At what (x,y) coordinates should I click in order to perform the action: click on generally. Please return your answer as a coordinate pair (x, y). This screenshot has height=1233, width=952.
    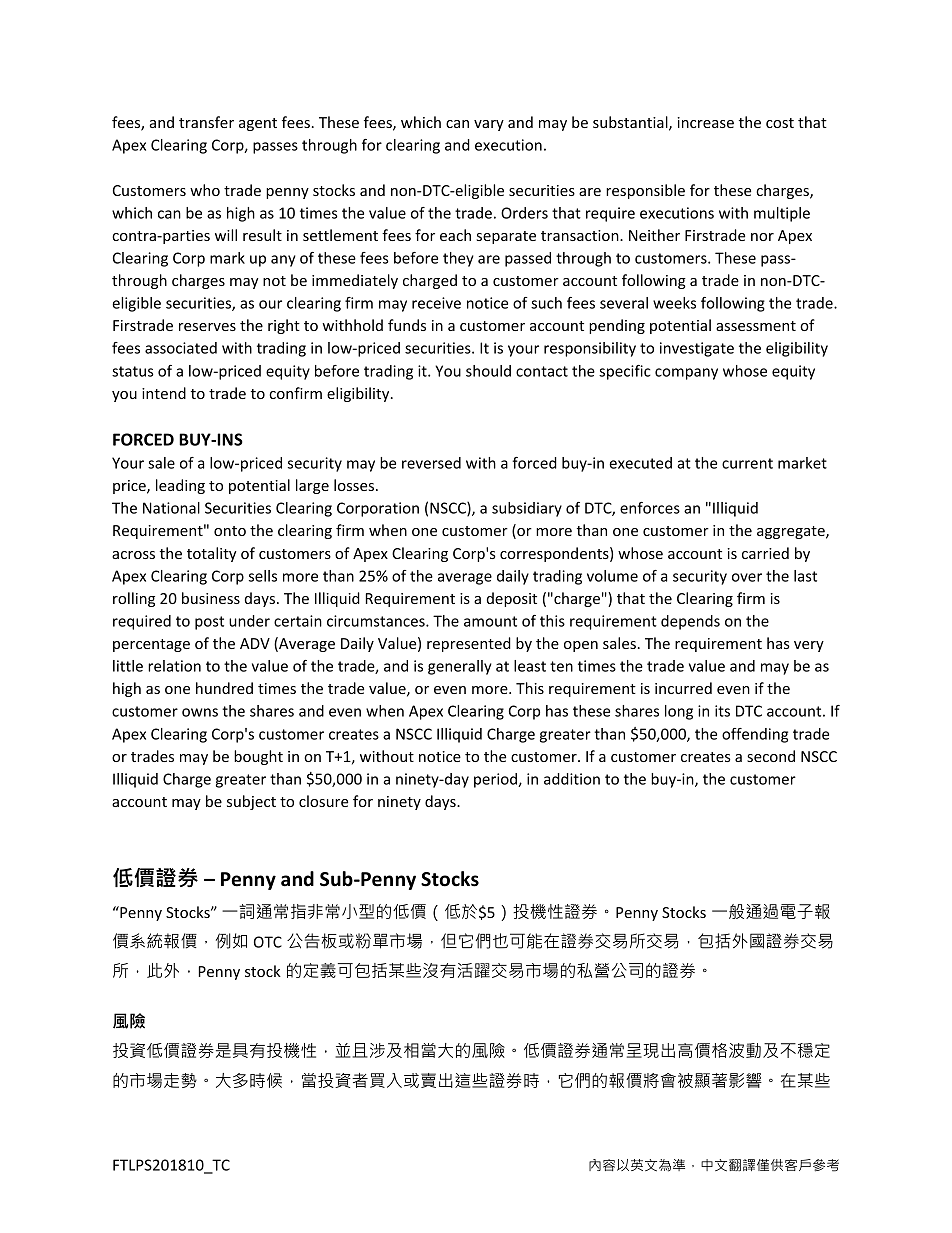
    Looking at the image, I should click on (460, 667).
